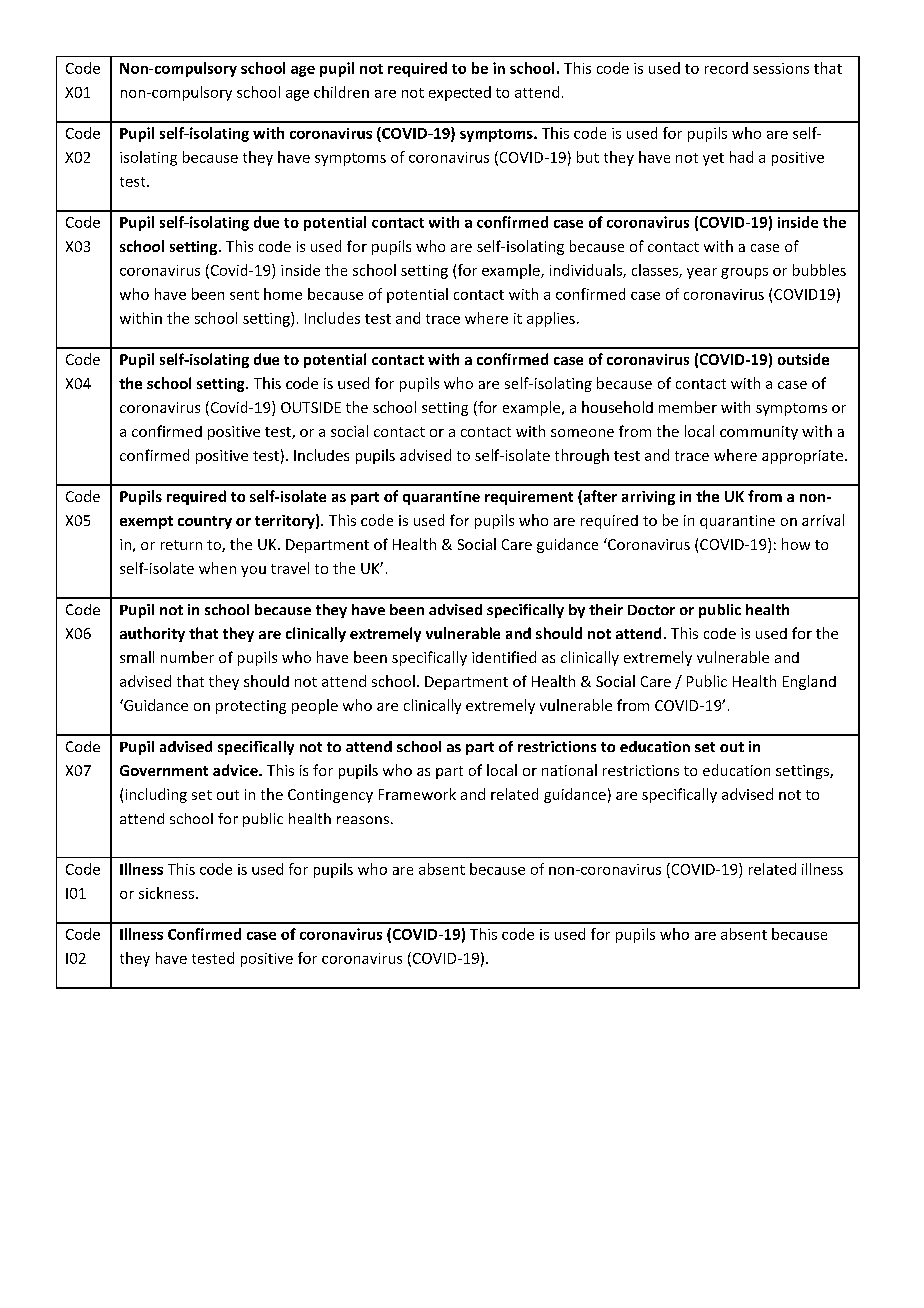 The height and width of the image is (1308, 924). I want to click on children, so click(341, 92).
